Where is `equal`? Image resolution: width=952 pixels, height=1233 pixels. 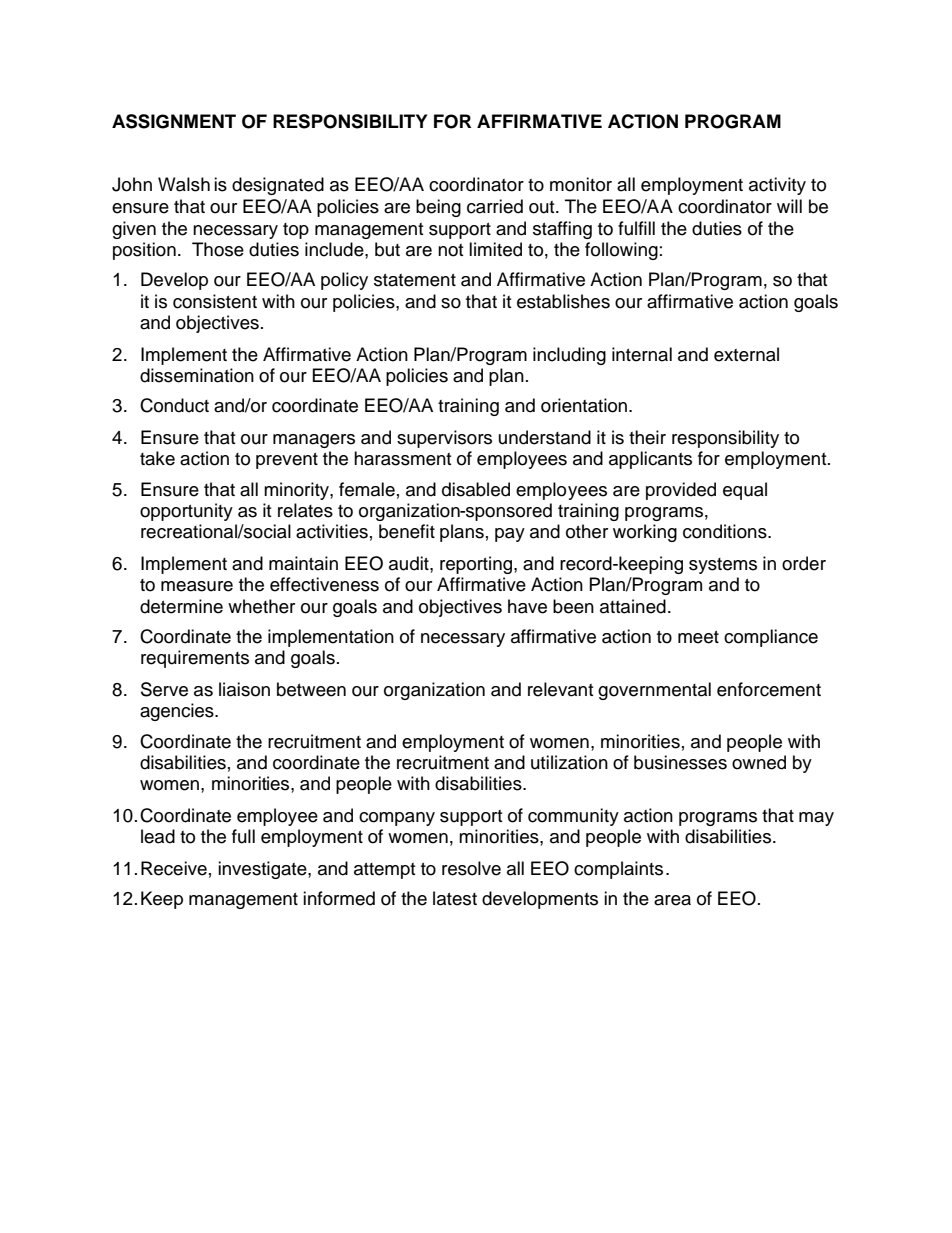
equal is located at coordinates (745, 491).
